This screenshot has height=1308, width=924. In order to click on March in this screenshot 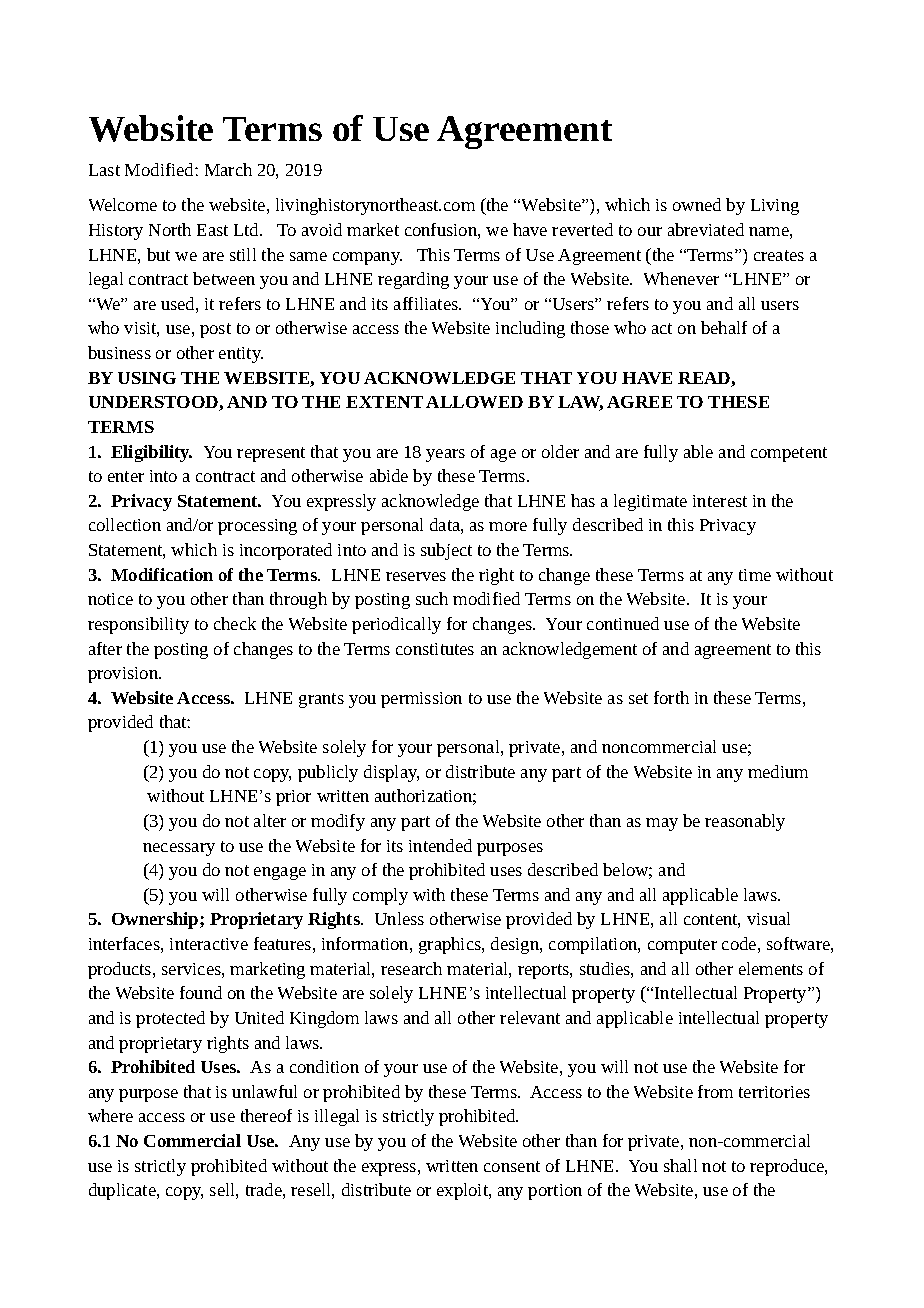, I will do `click(228, 169)`.
